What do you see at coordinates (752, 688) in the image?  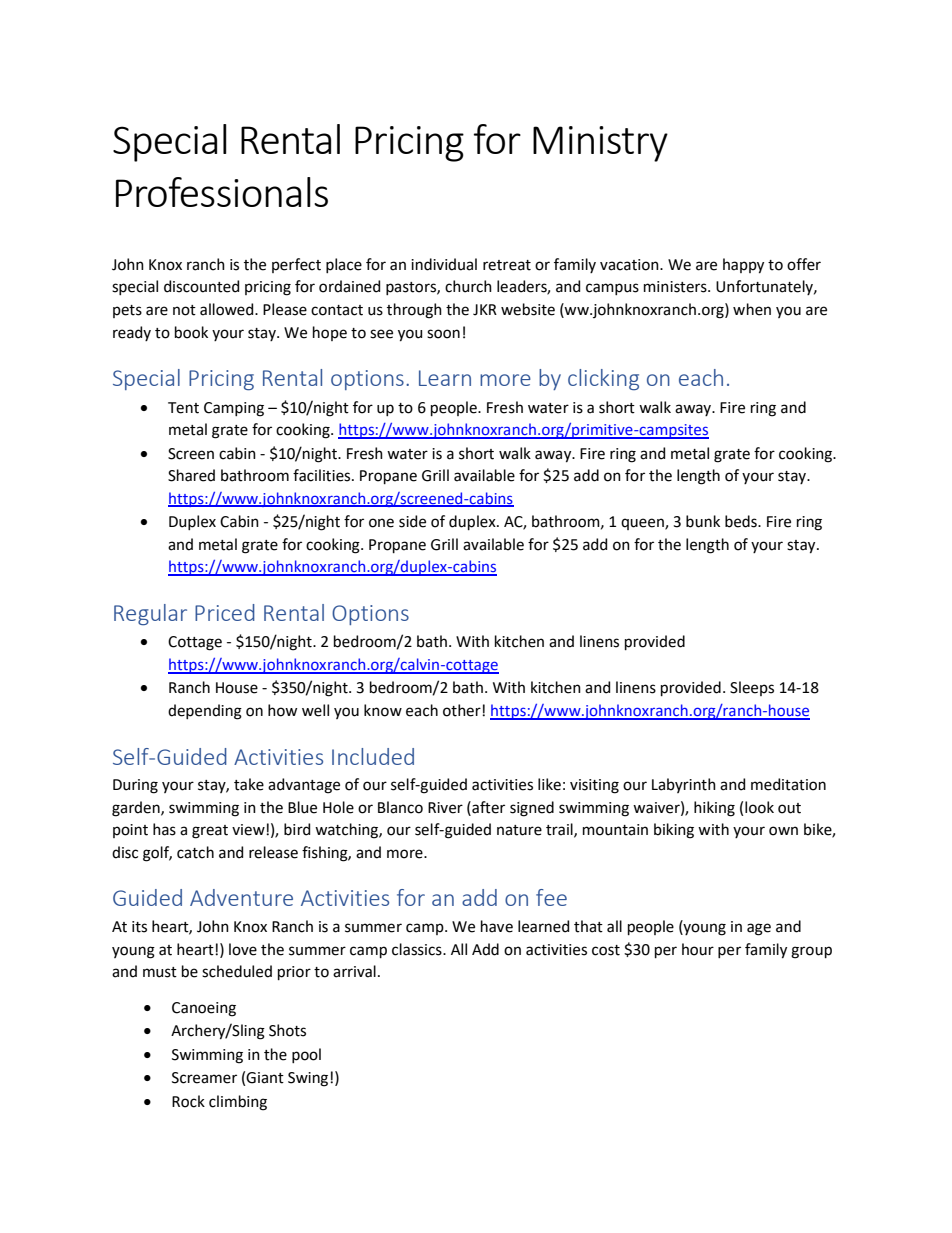 I see `Sleeps` at bounding box center [752, 688].
